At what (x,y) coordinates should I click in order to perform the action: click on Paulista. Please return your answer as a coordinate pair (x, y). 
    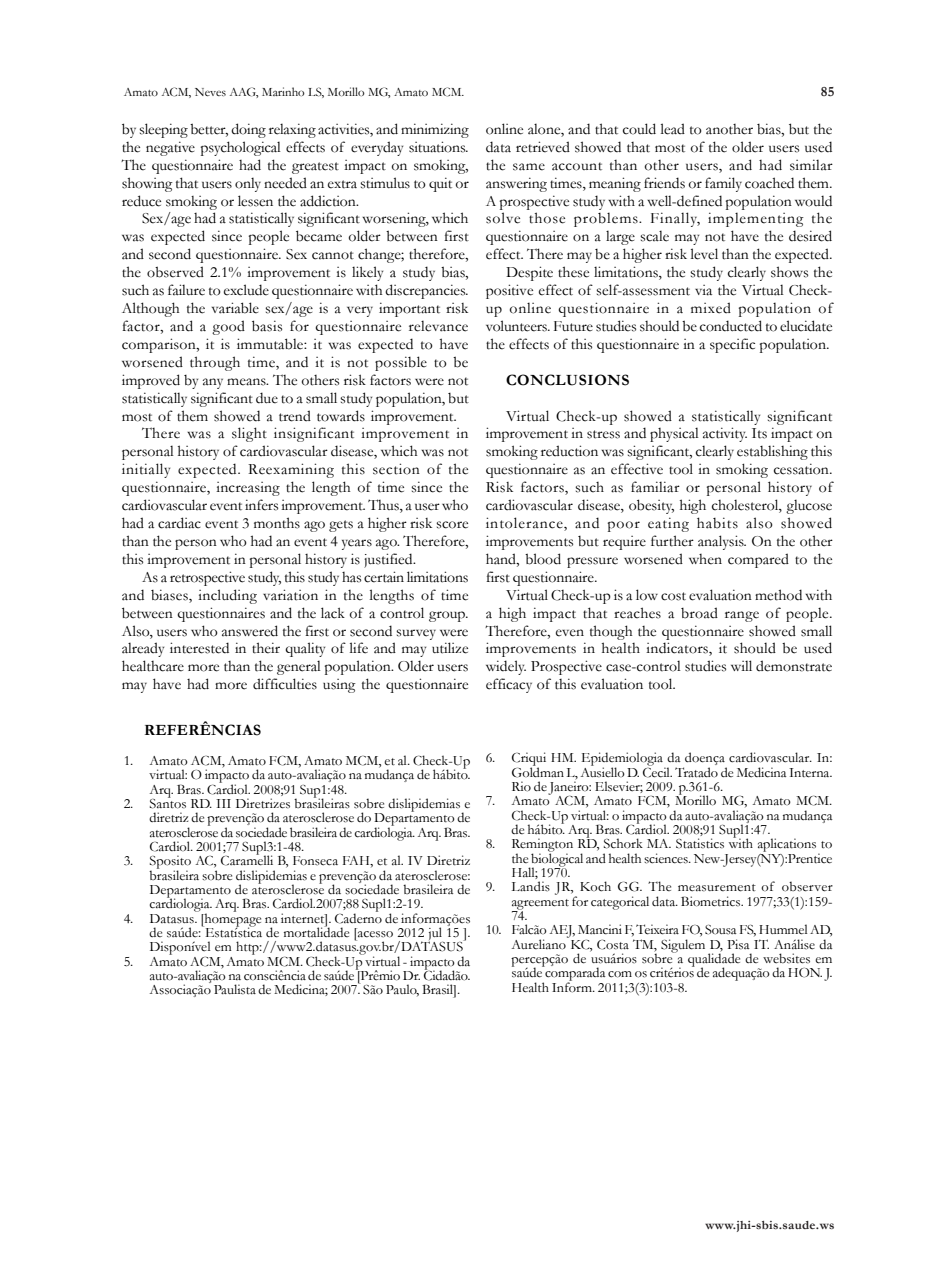
    Looking at the image, I should click on (235, 989).
